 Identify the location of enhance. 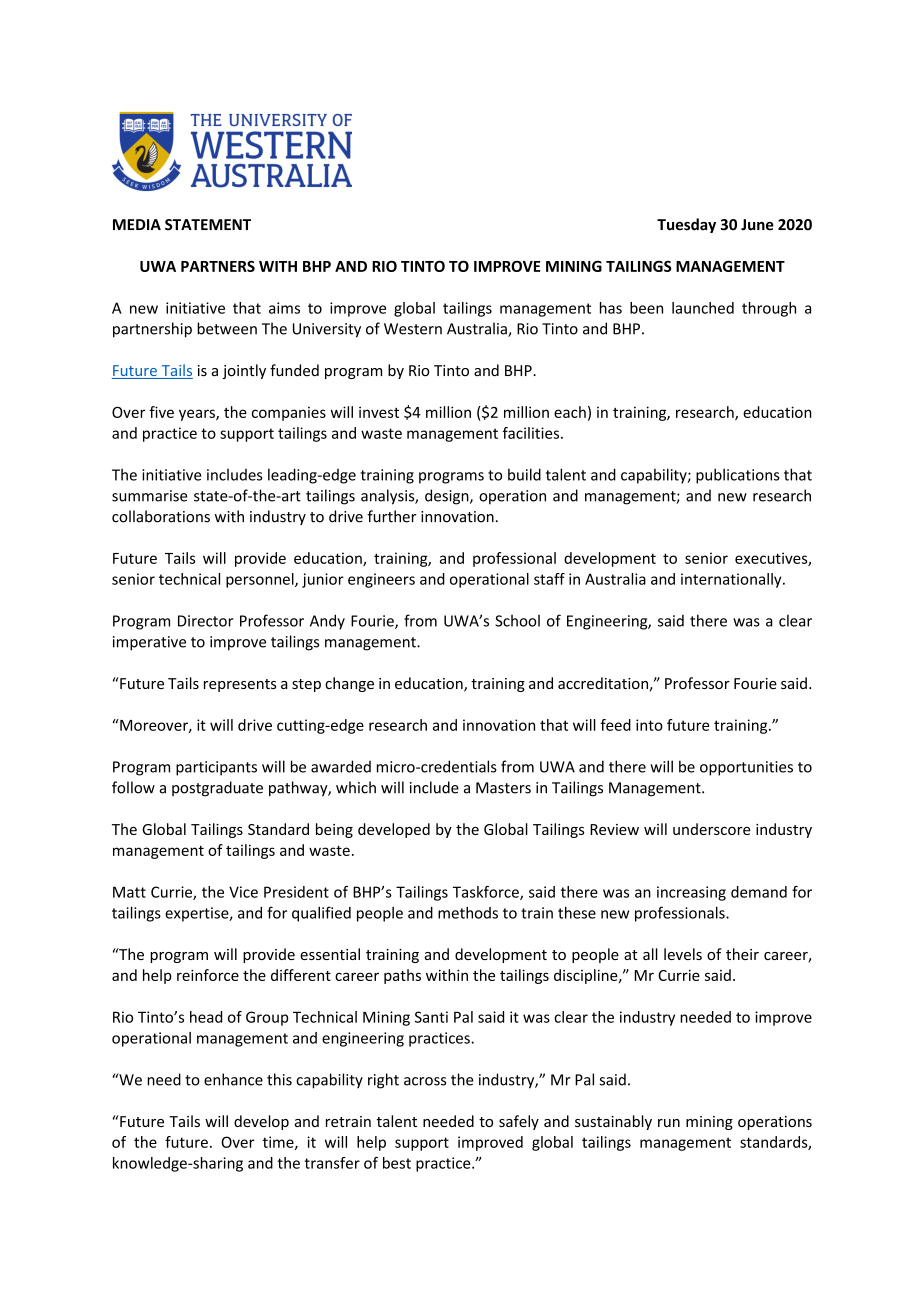
(233, 1079).
